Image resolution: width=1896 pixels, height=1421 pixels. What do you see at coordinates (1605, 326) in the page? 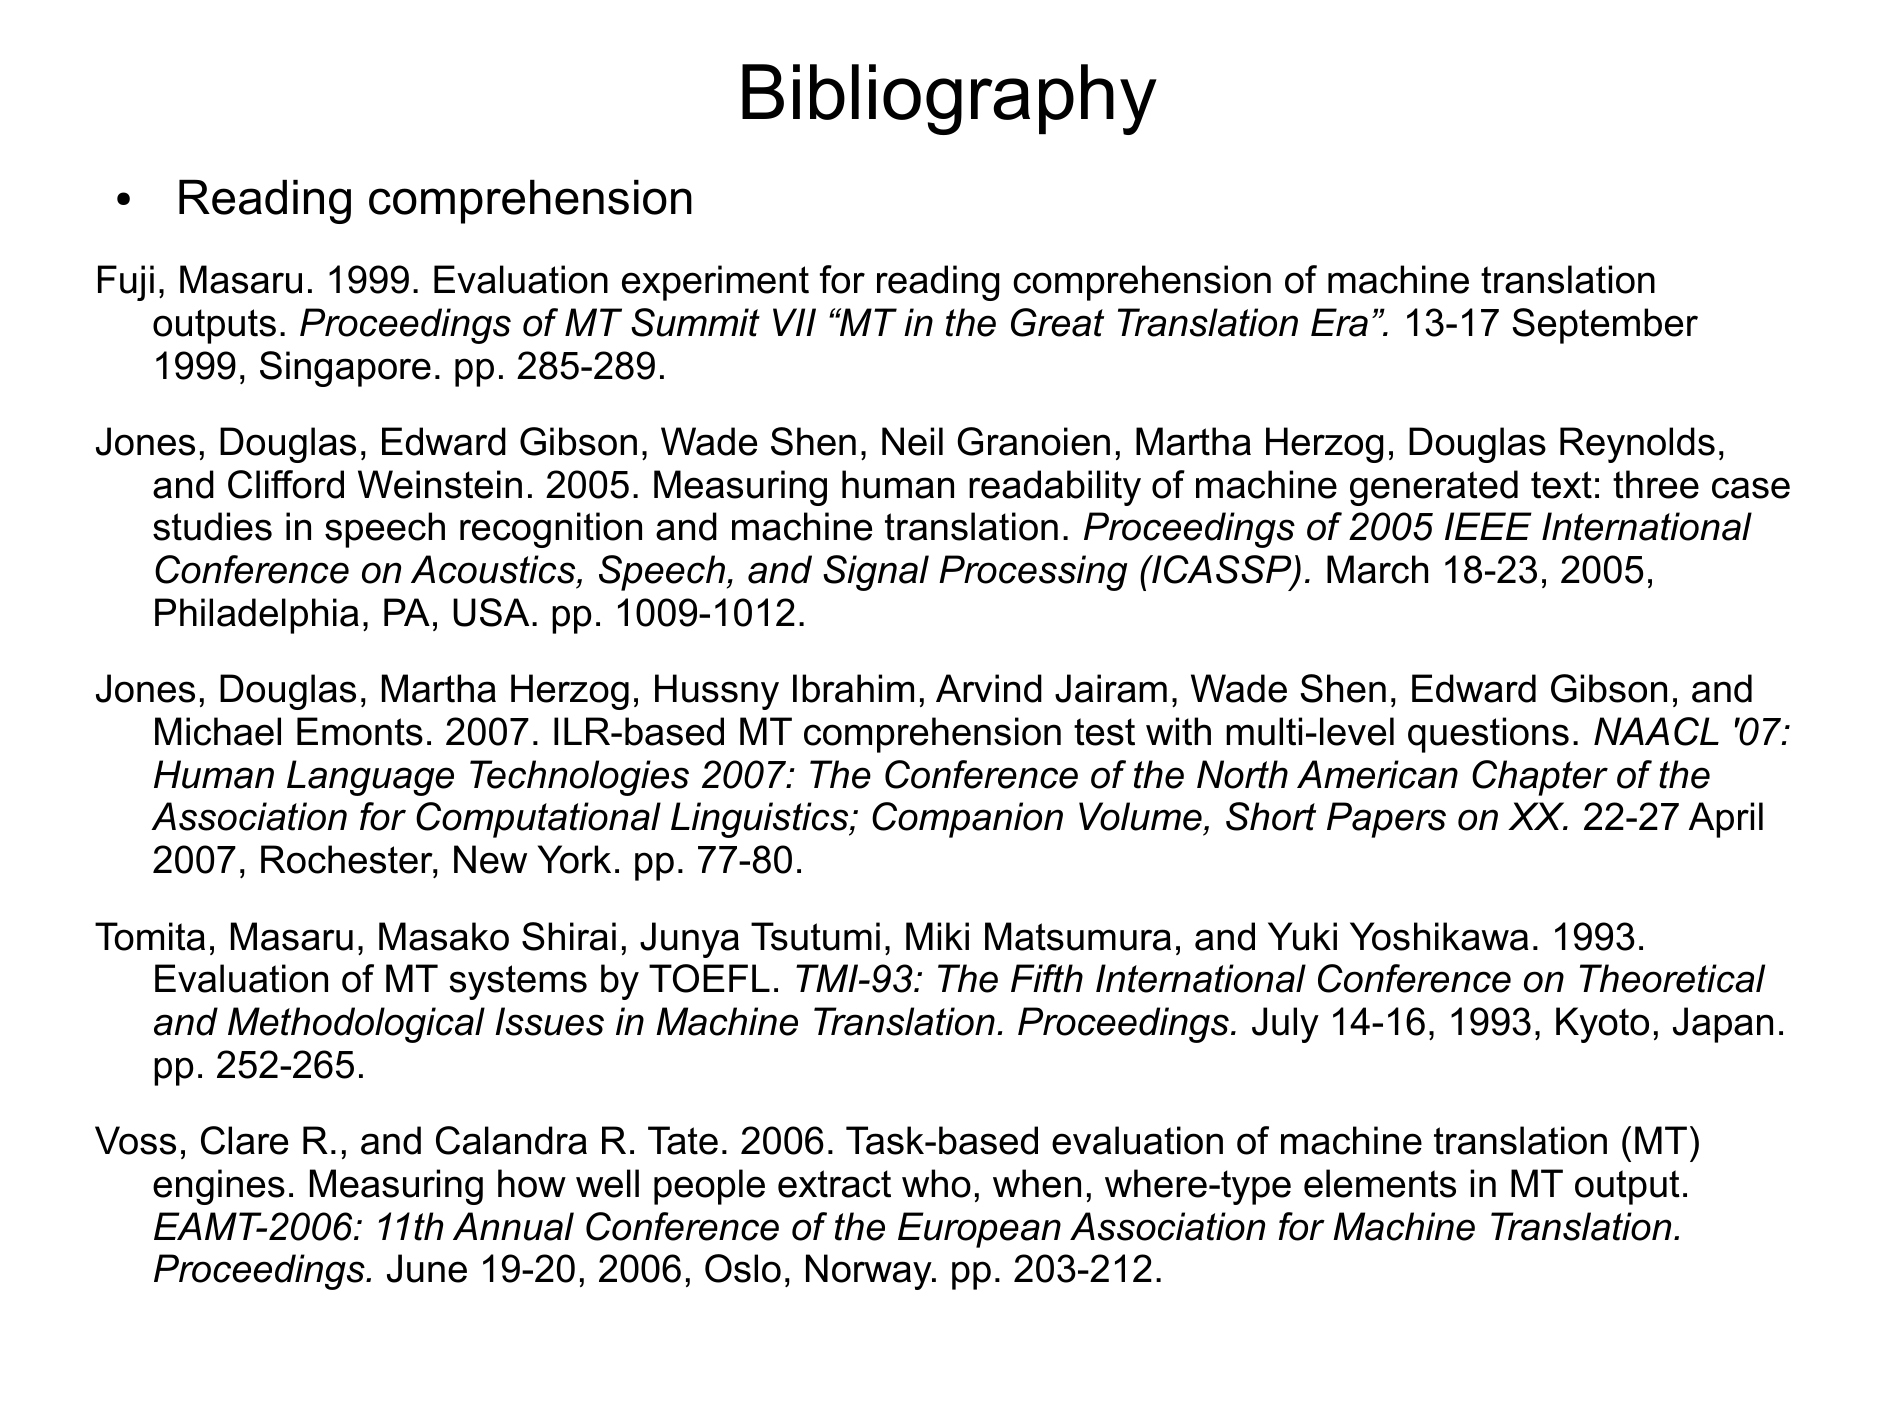
I see `September` at bounding box center [1605, 326].
